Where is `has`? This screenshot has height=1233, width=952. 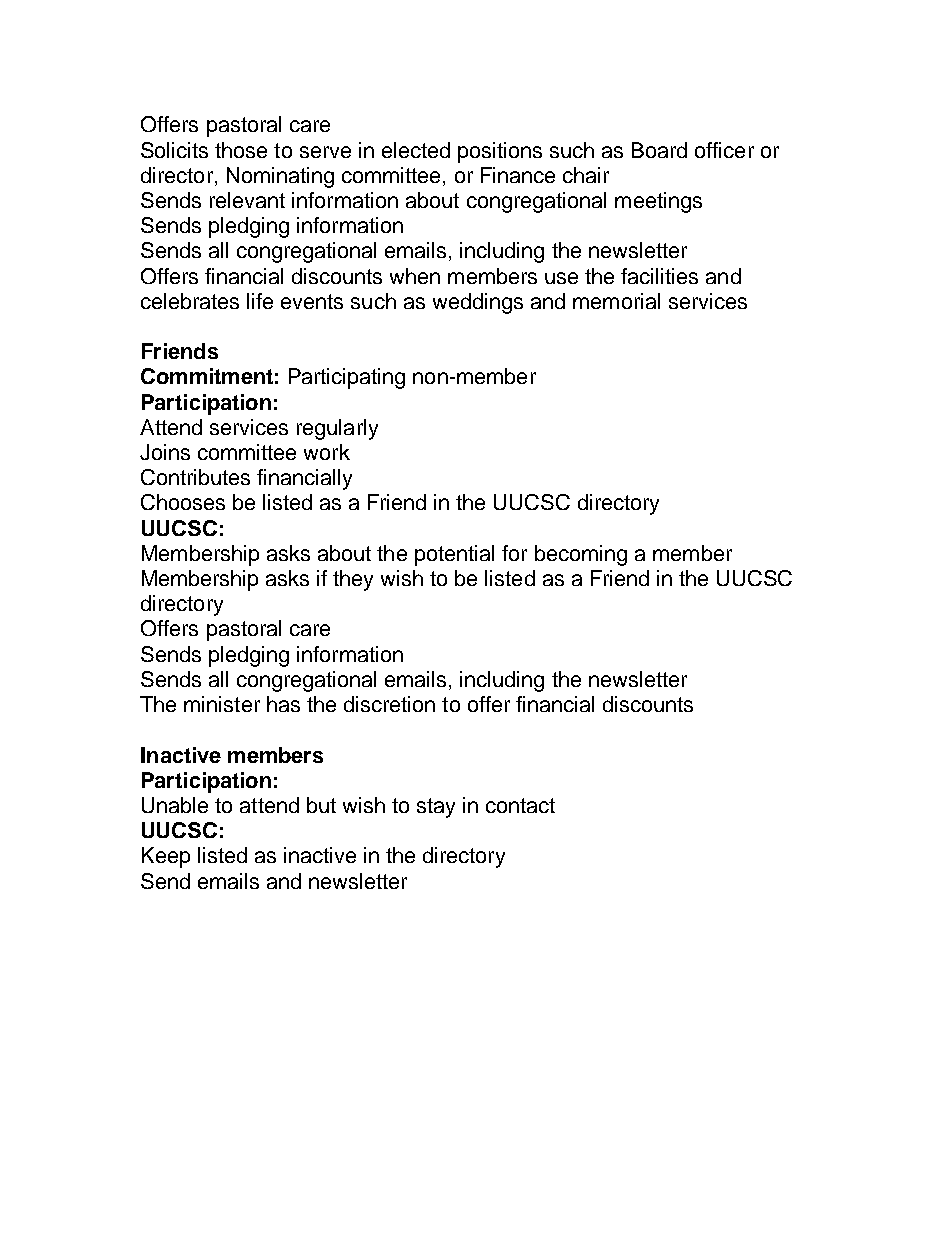 has is located at coordinates (283, 704).
